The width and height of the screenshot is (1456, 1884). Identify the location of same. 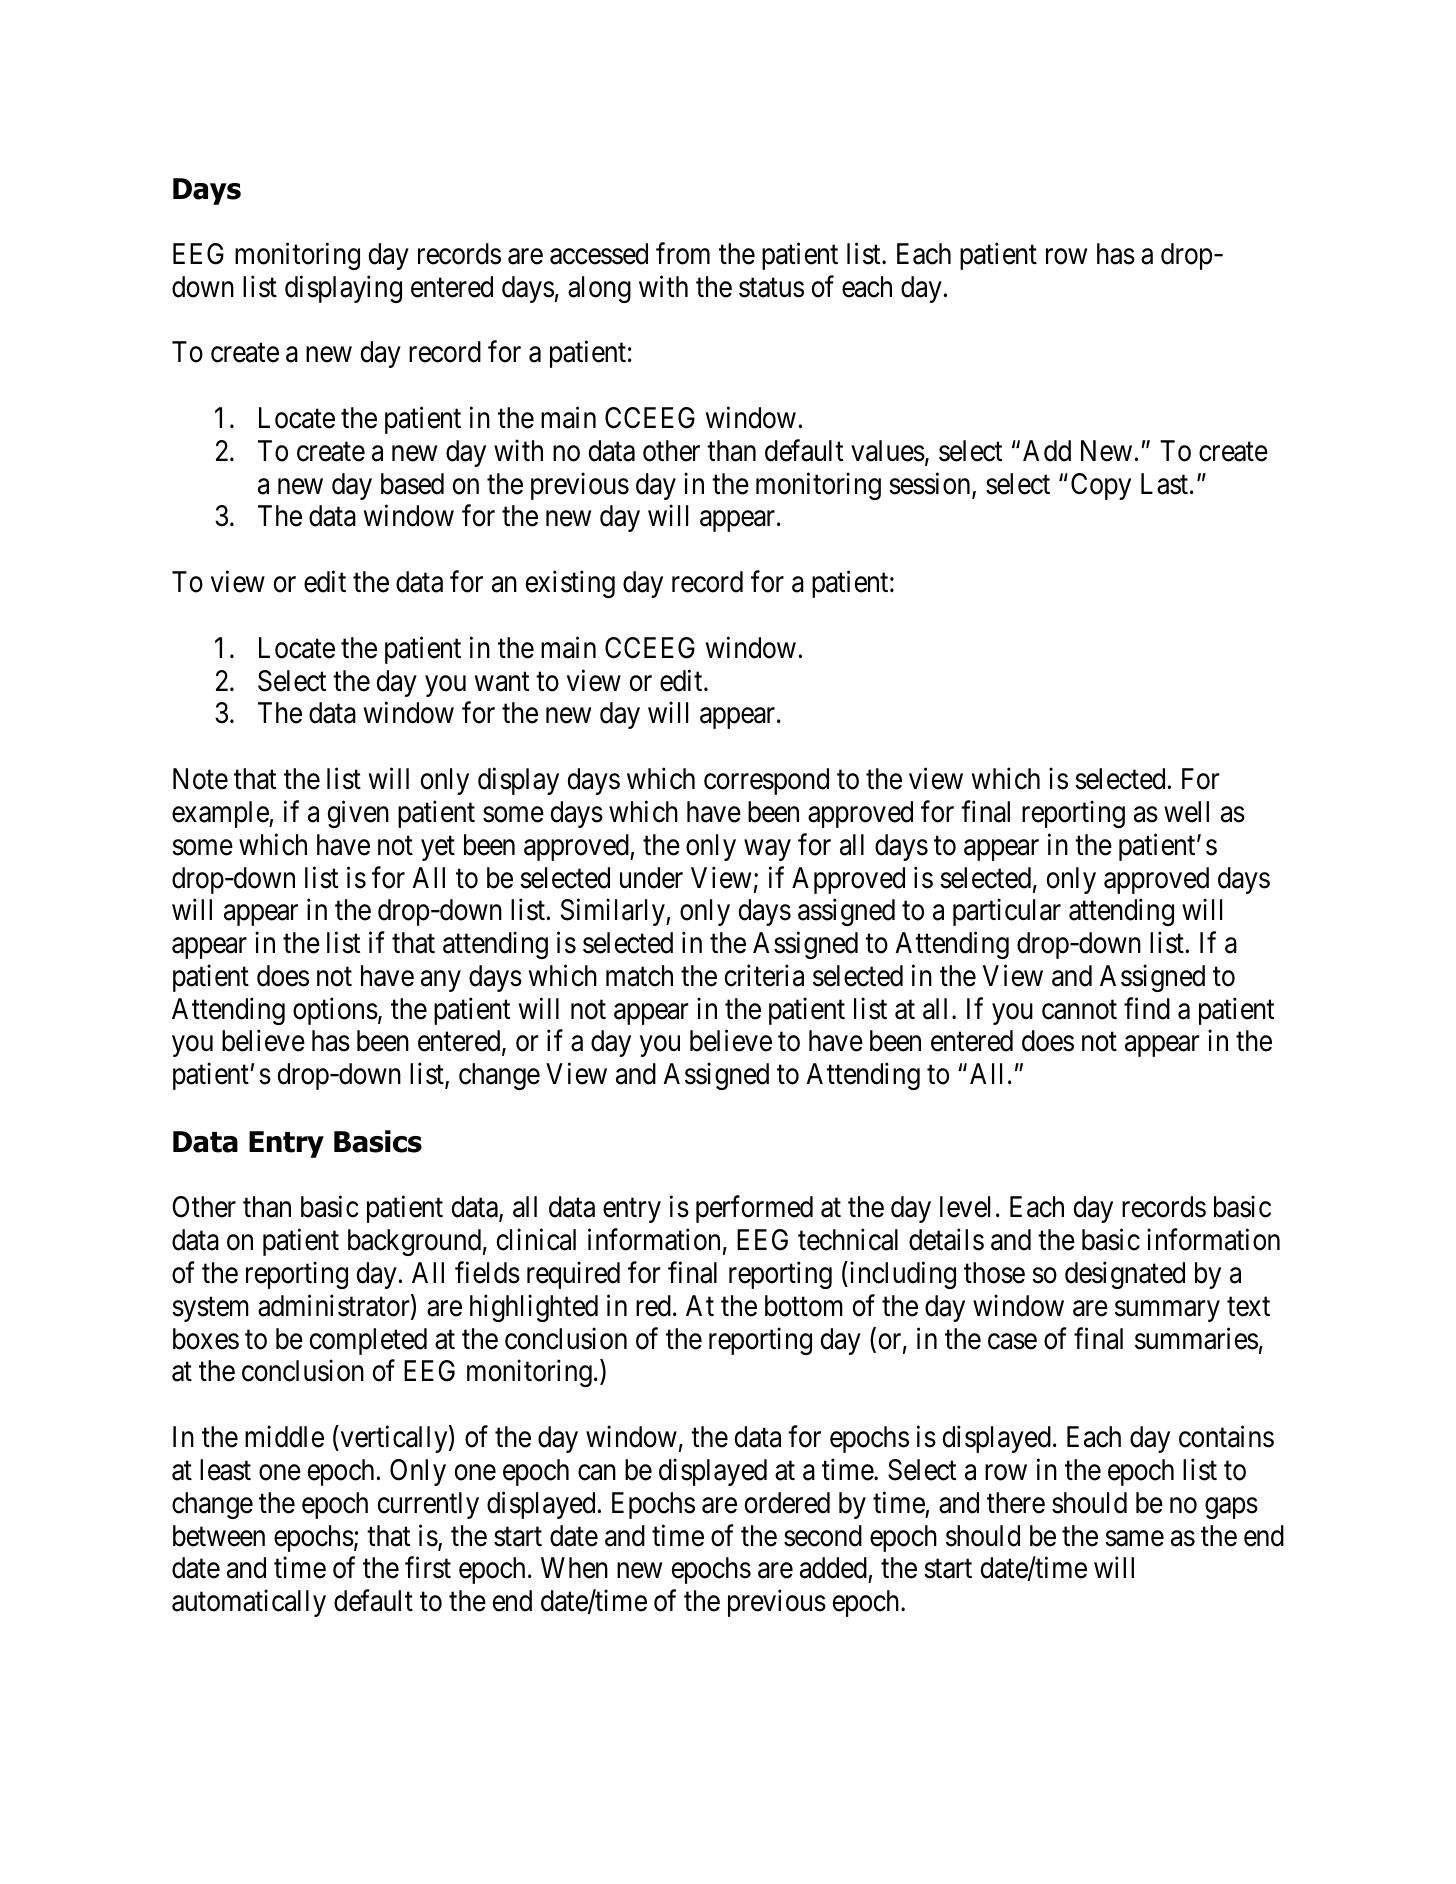
(1134, 1538).
